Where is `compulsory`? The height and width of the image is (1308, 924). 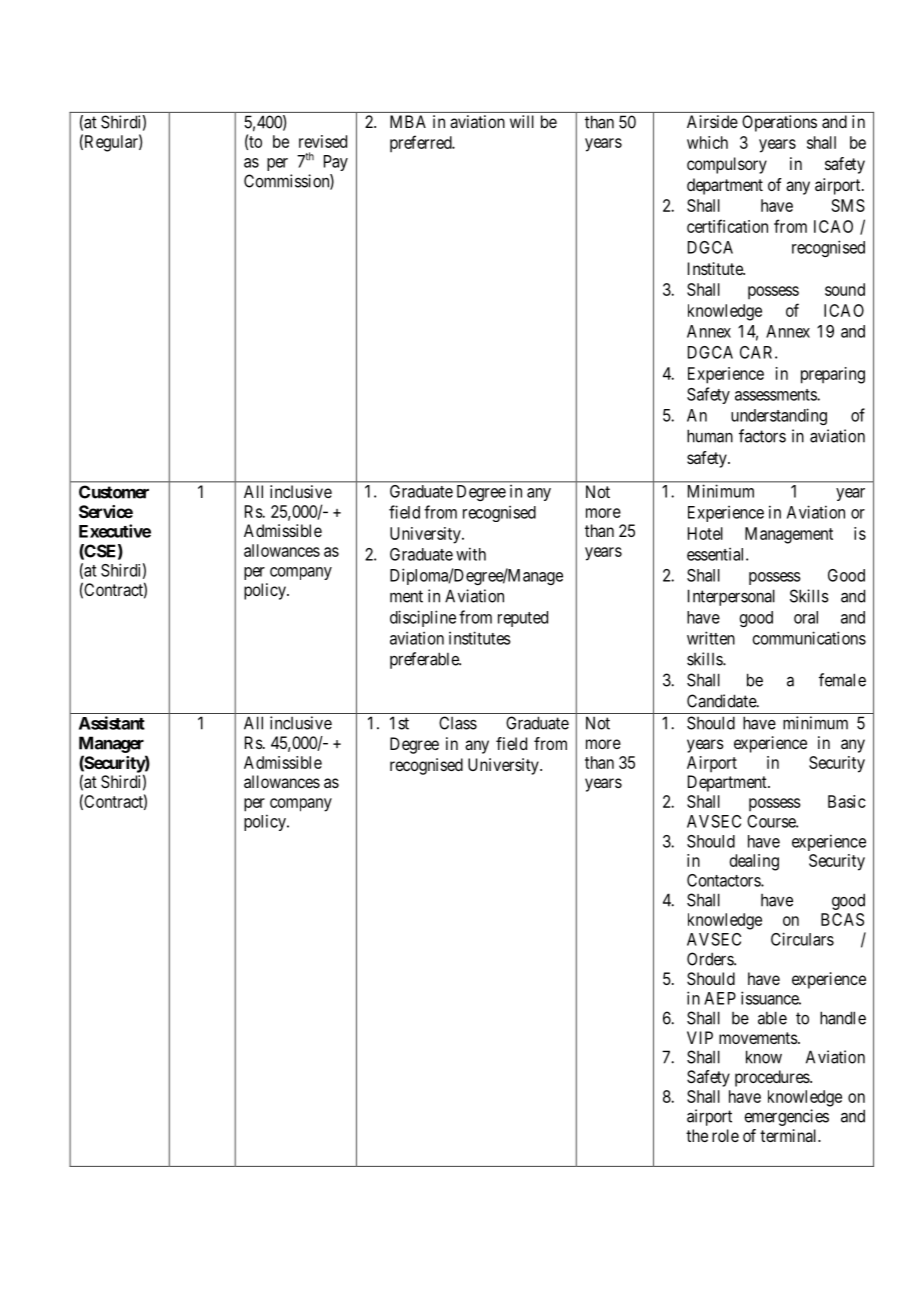
compulsory is located at coordinates (727, 165).
